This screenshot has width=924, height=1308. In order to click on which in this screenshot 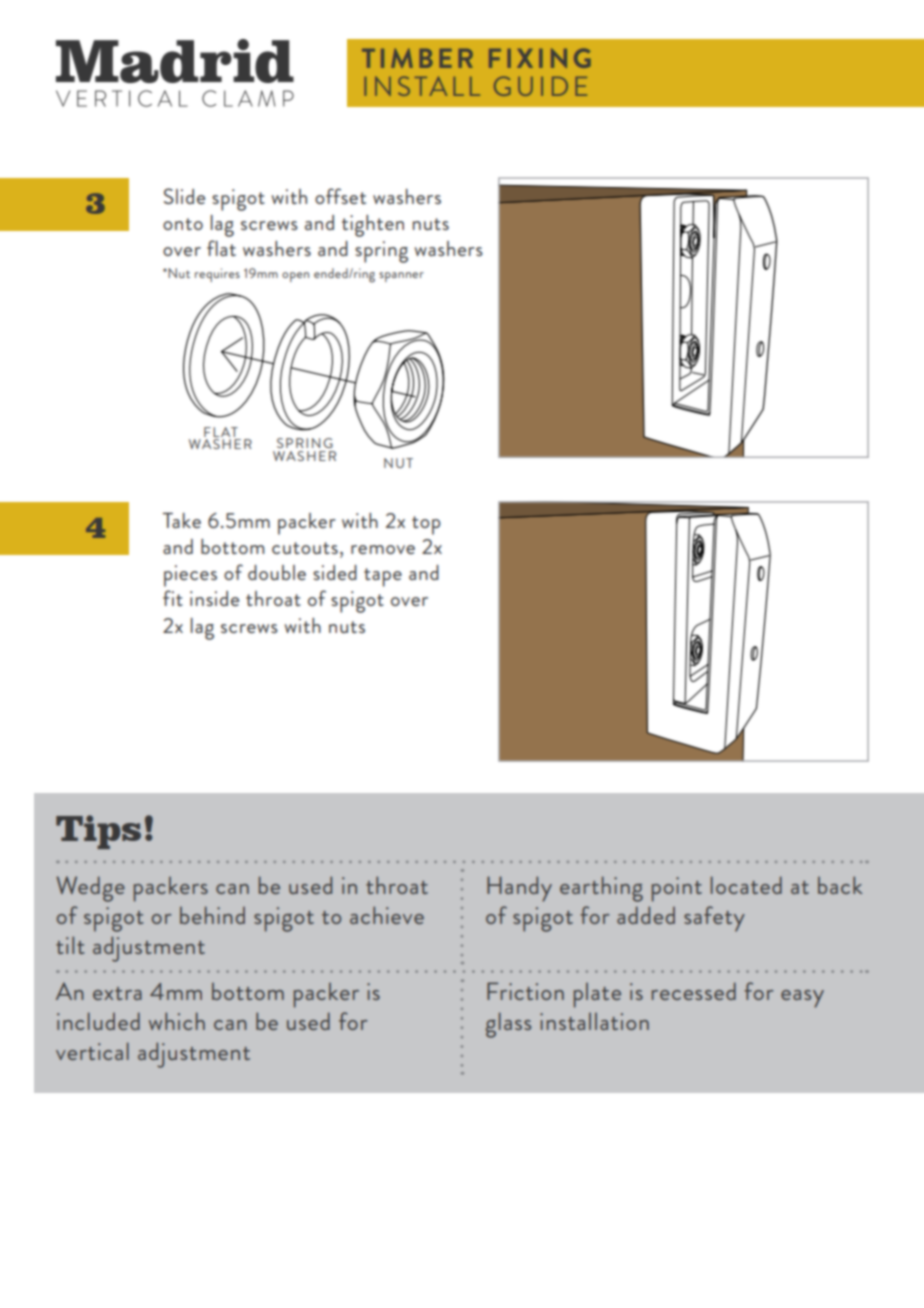, I will do `click(177, 1021)`.
